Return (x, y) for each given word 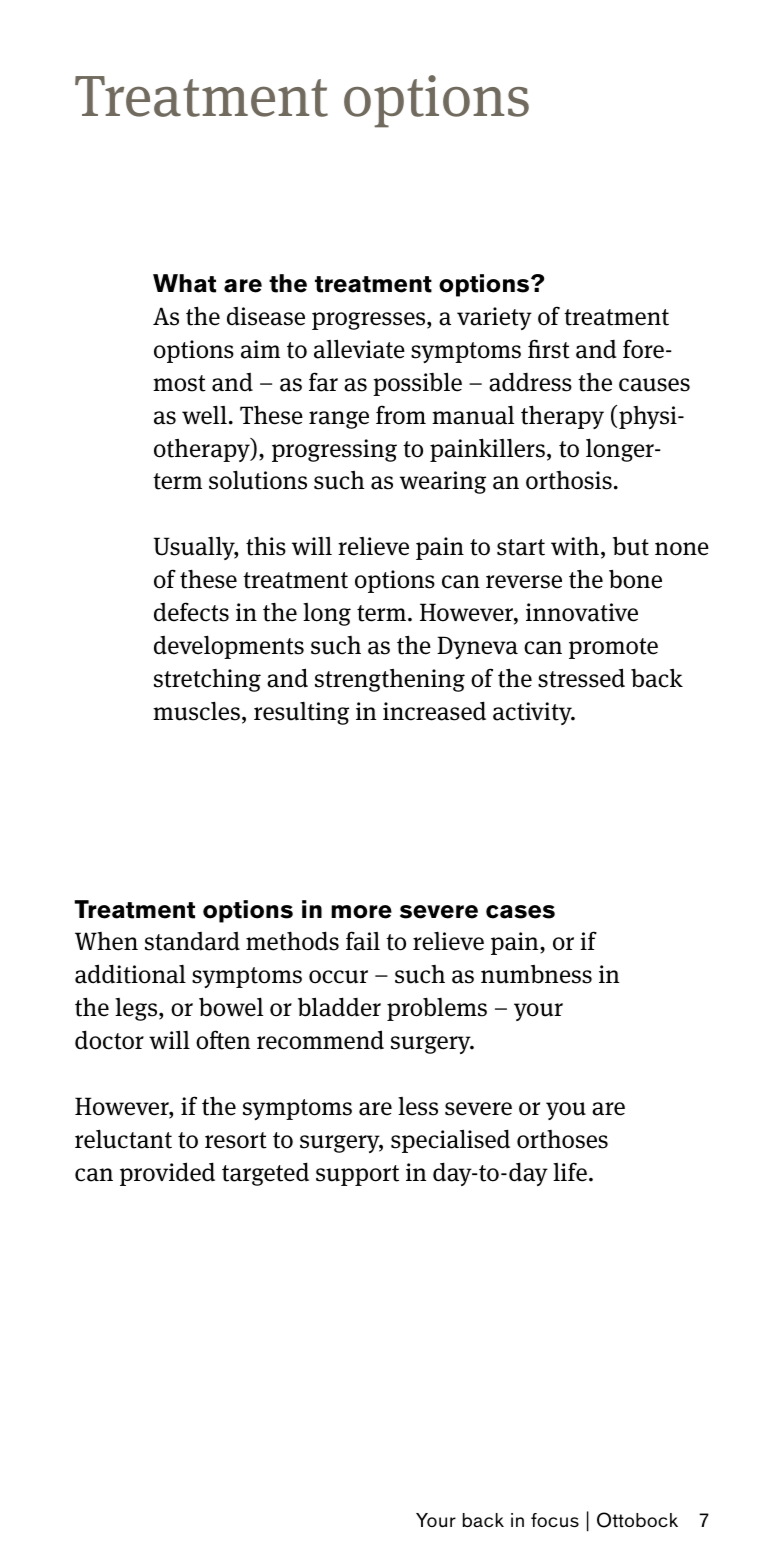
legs (137, 1009)
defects (191, 612)
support (357, 1175)
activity (533, 713)
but (631, 546)
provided (167, 1174)
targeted (265, 1174)
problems (437, 1009)
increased (434, 711)
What (184, 283)
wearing (443, 482)
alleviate (359, 349)
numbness (536, 974)
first (549, 349)
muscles (196, 711)
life (570, 1172)
